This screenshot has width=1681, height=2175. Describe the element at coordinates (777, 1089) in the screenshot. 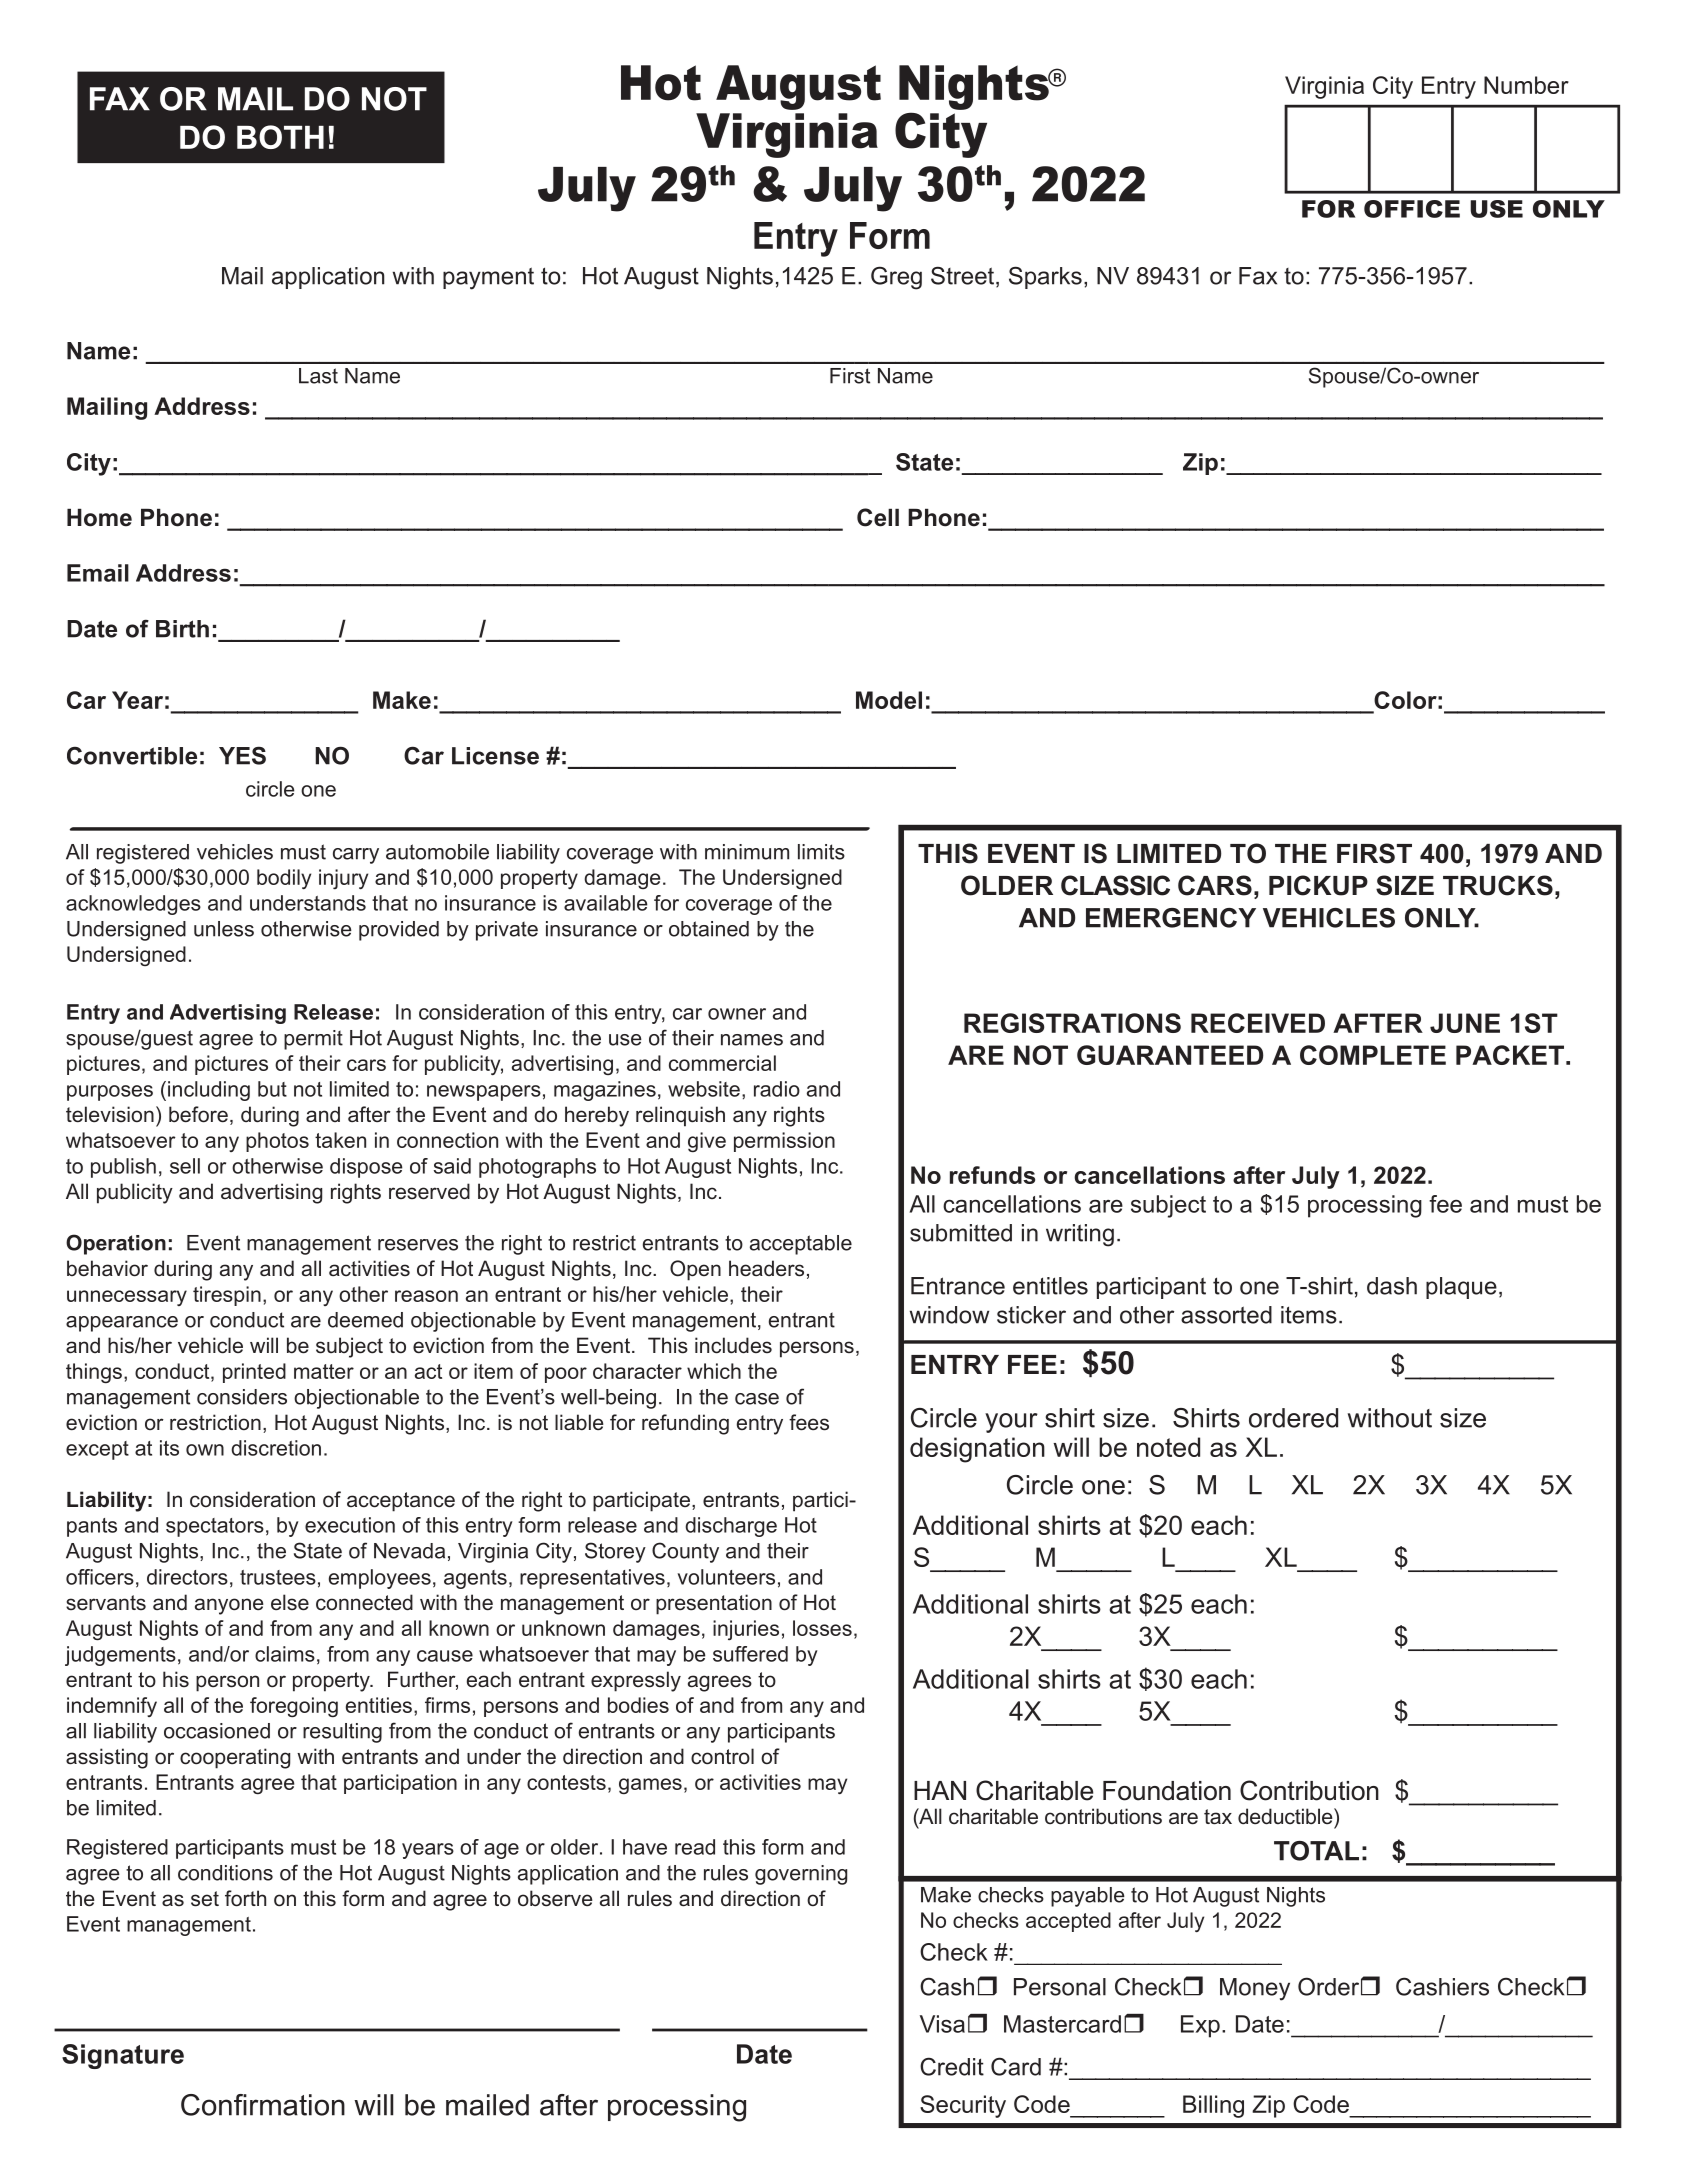

I see `radio` at that location.
